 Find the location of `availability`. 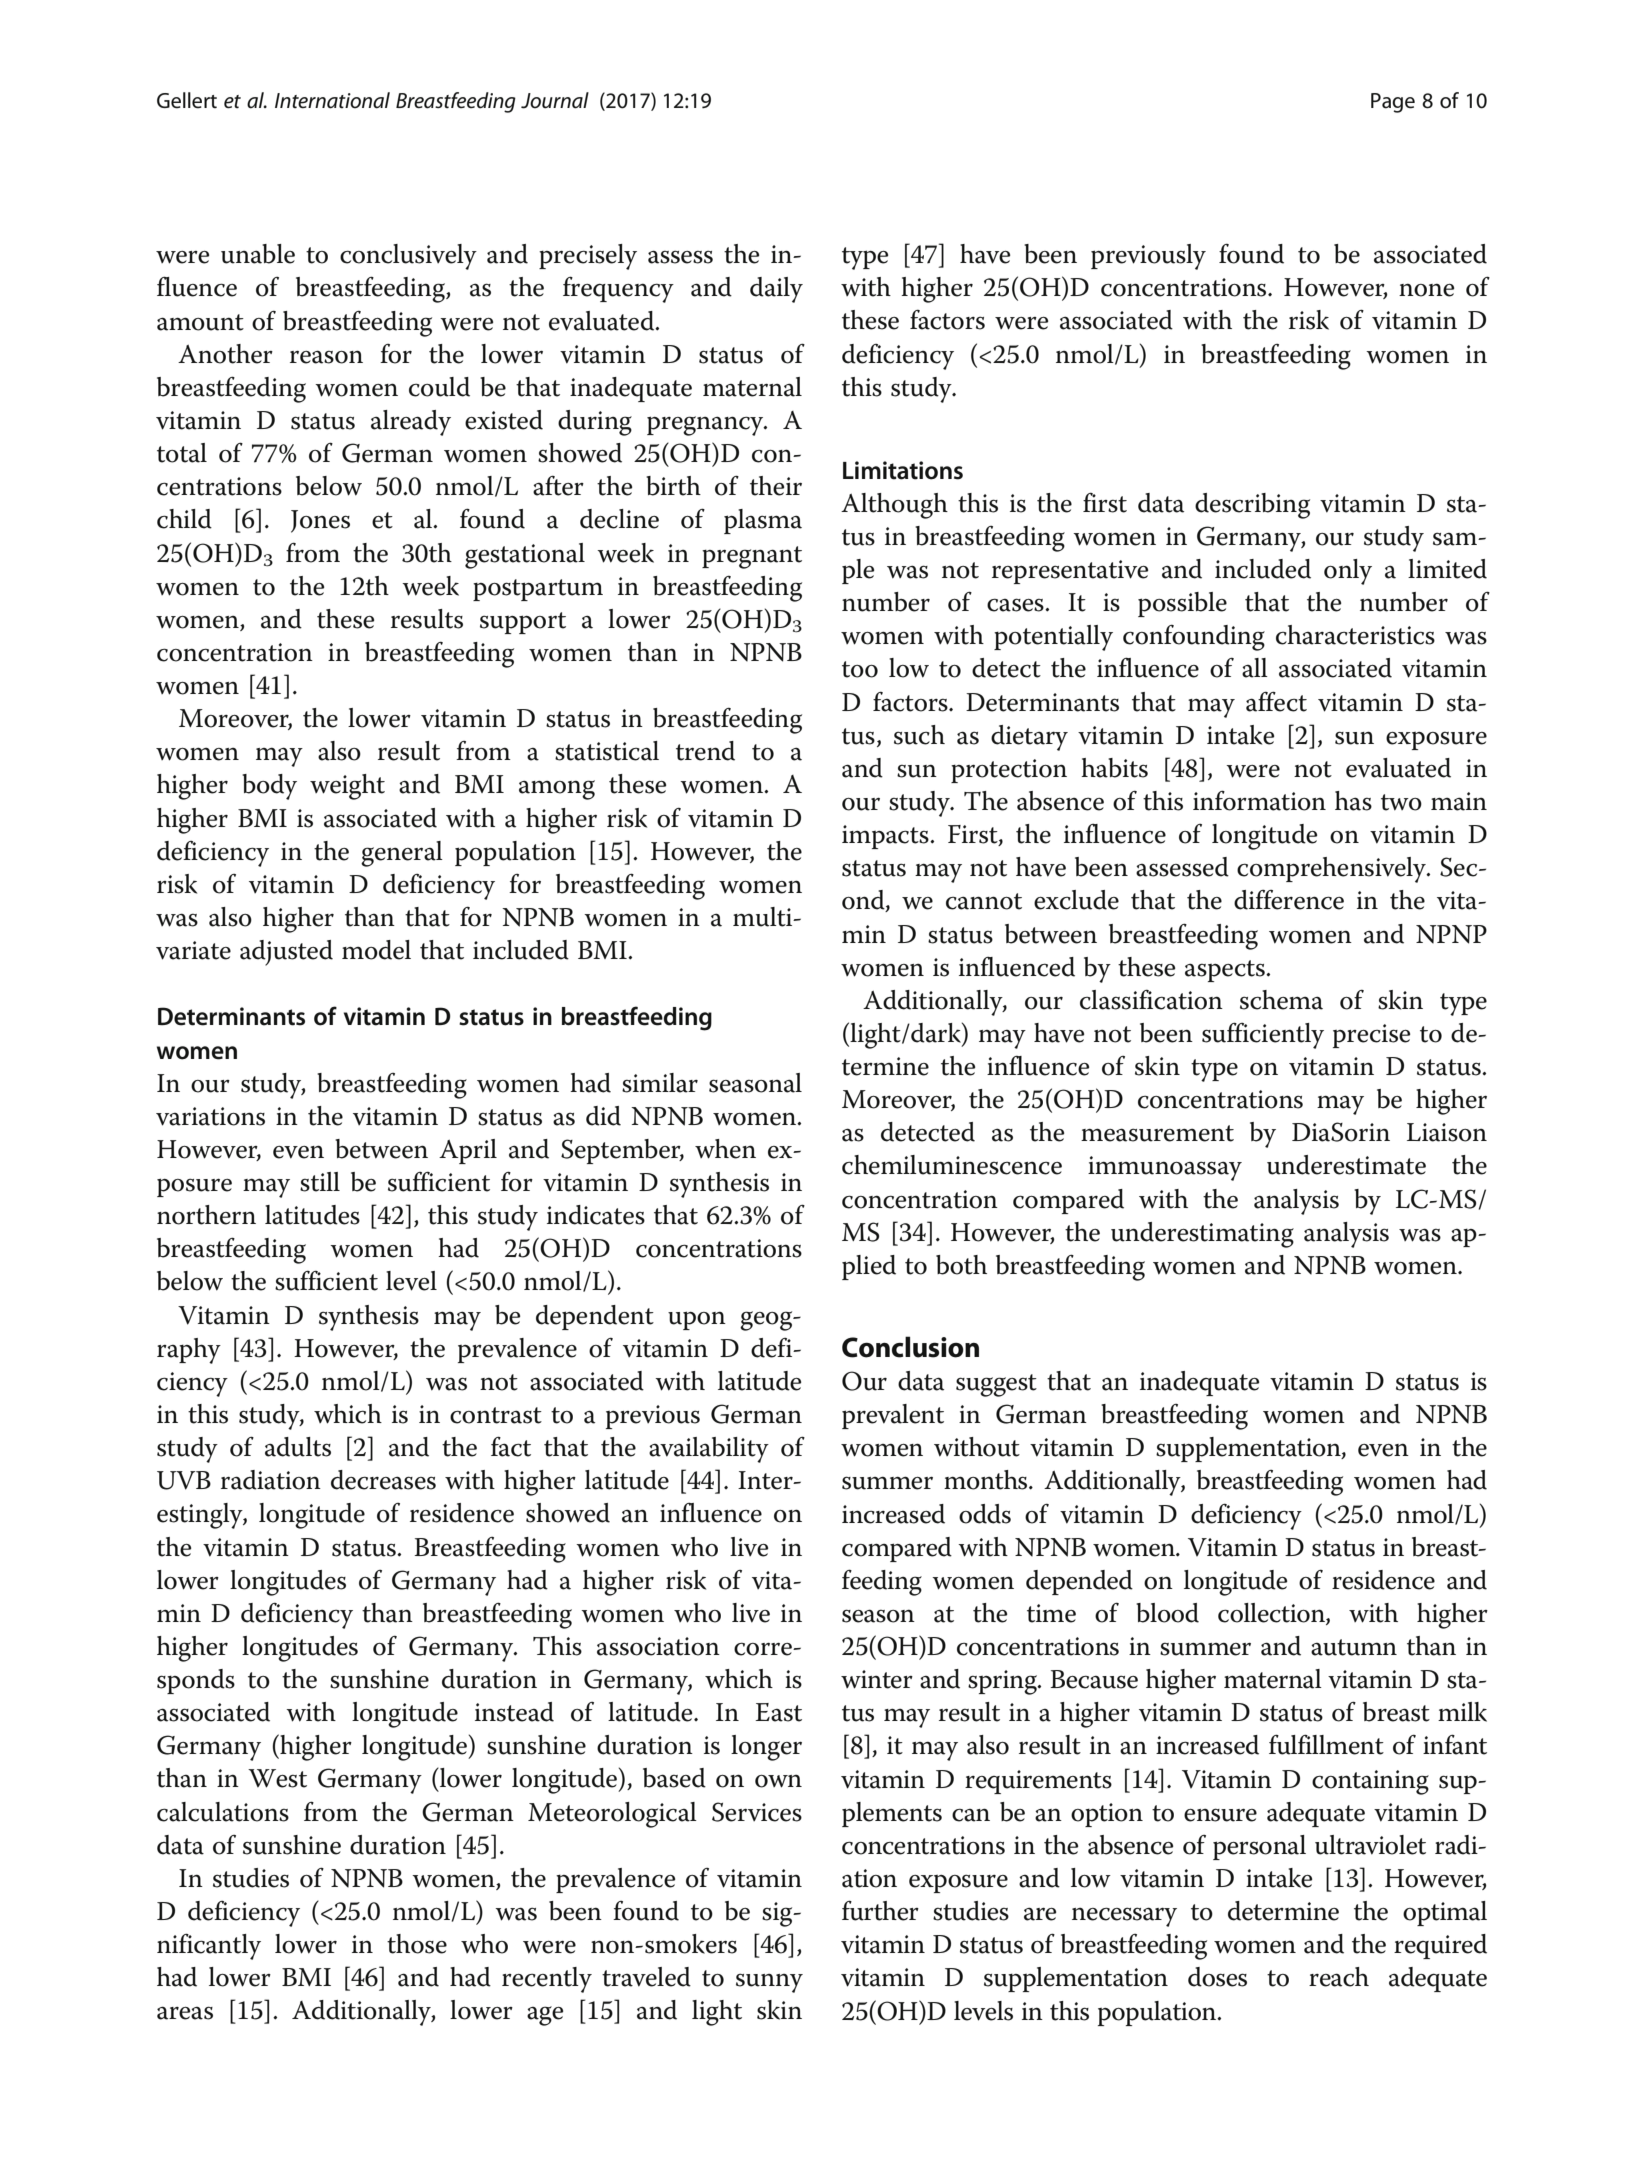

availability is located at coordinates (709, 1450).
